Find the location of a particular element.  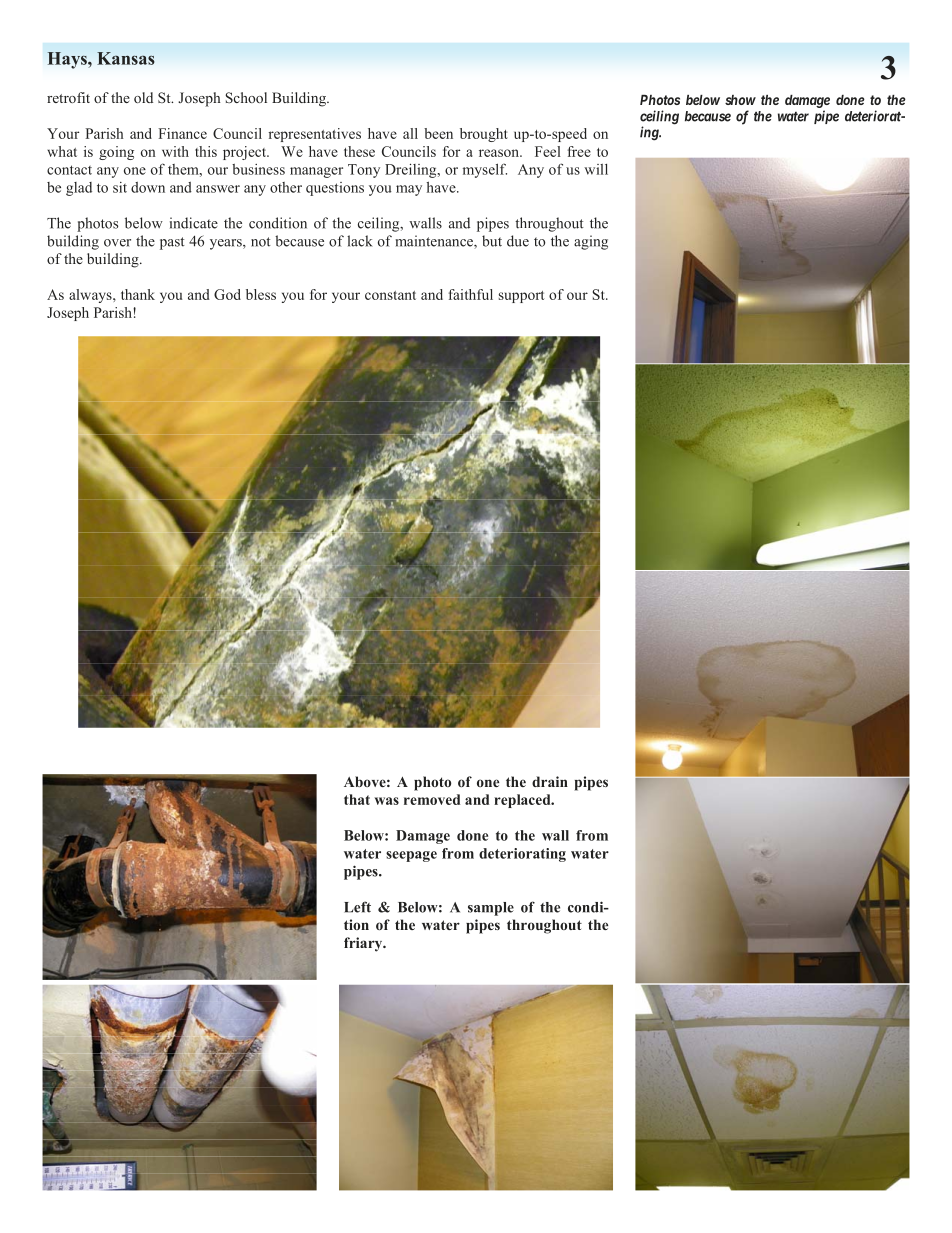

been is located at coordinates (438, 133).
